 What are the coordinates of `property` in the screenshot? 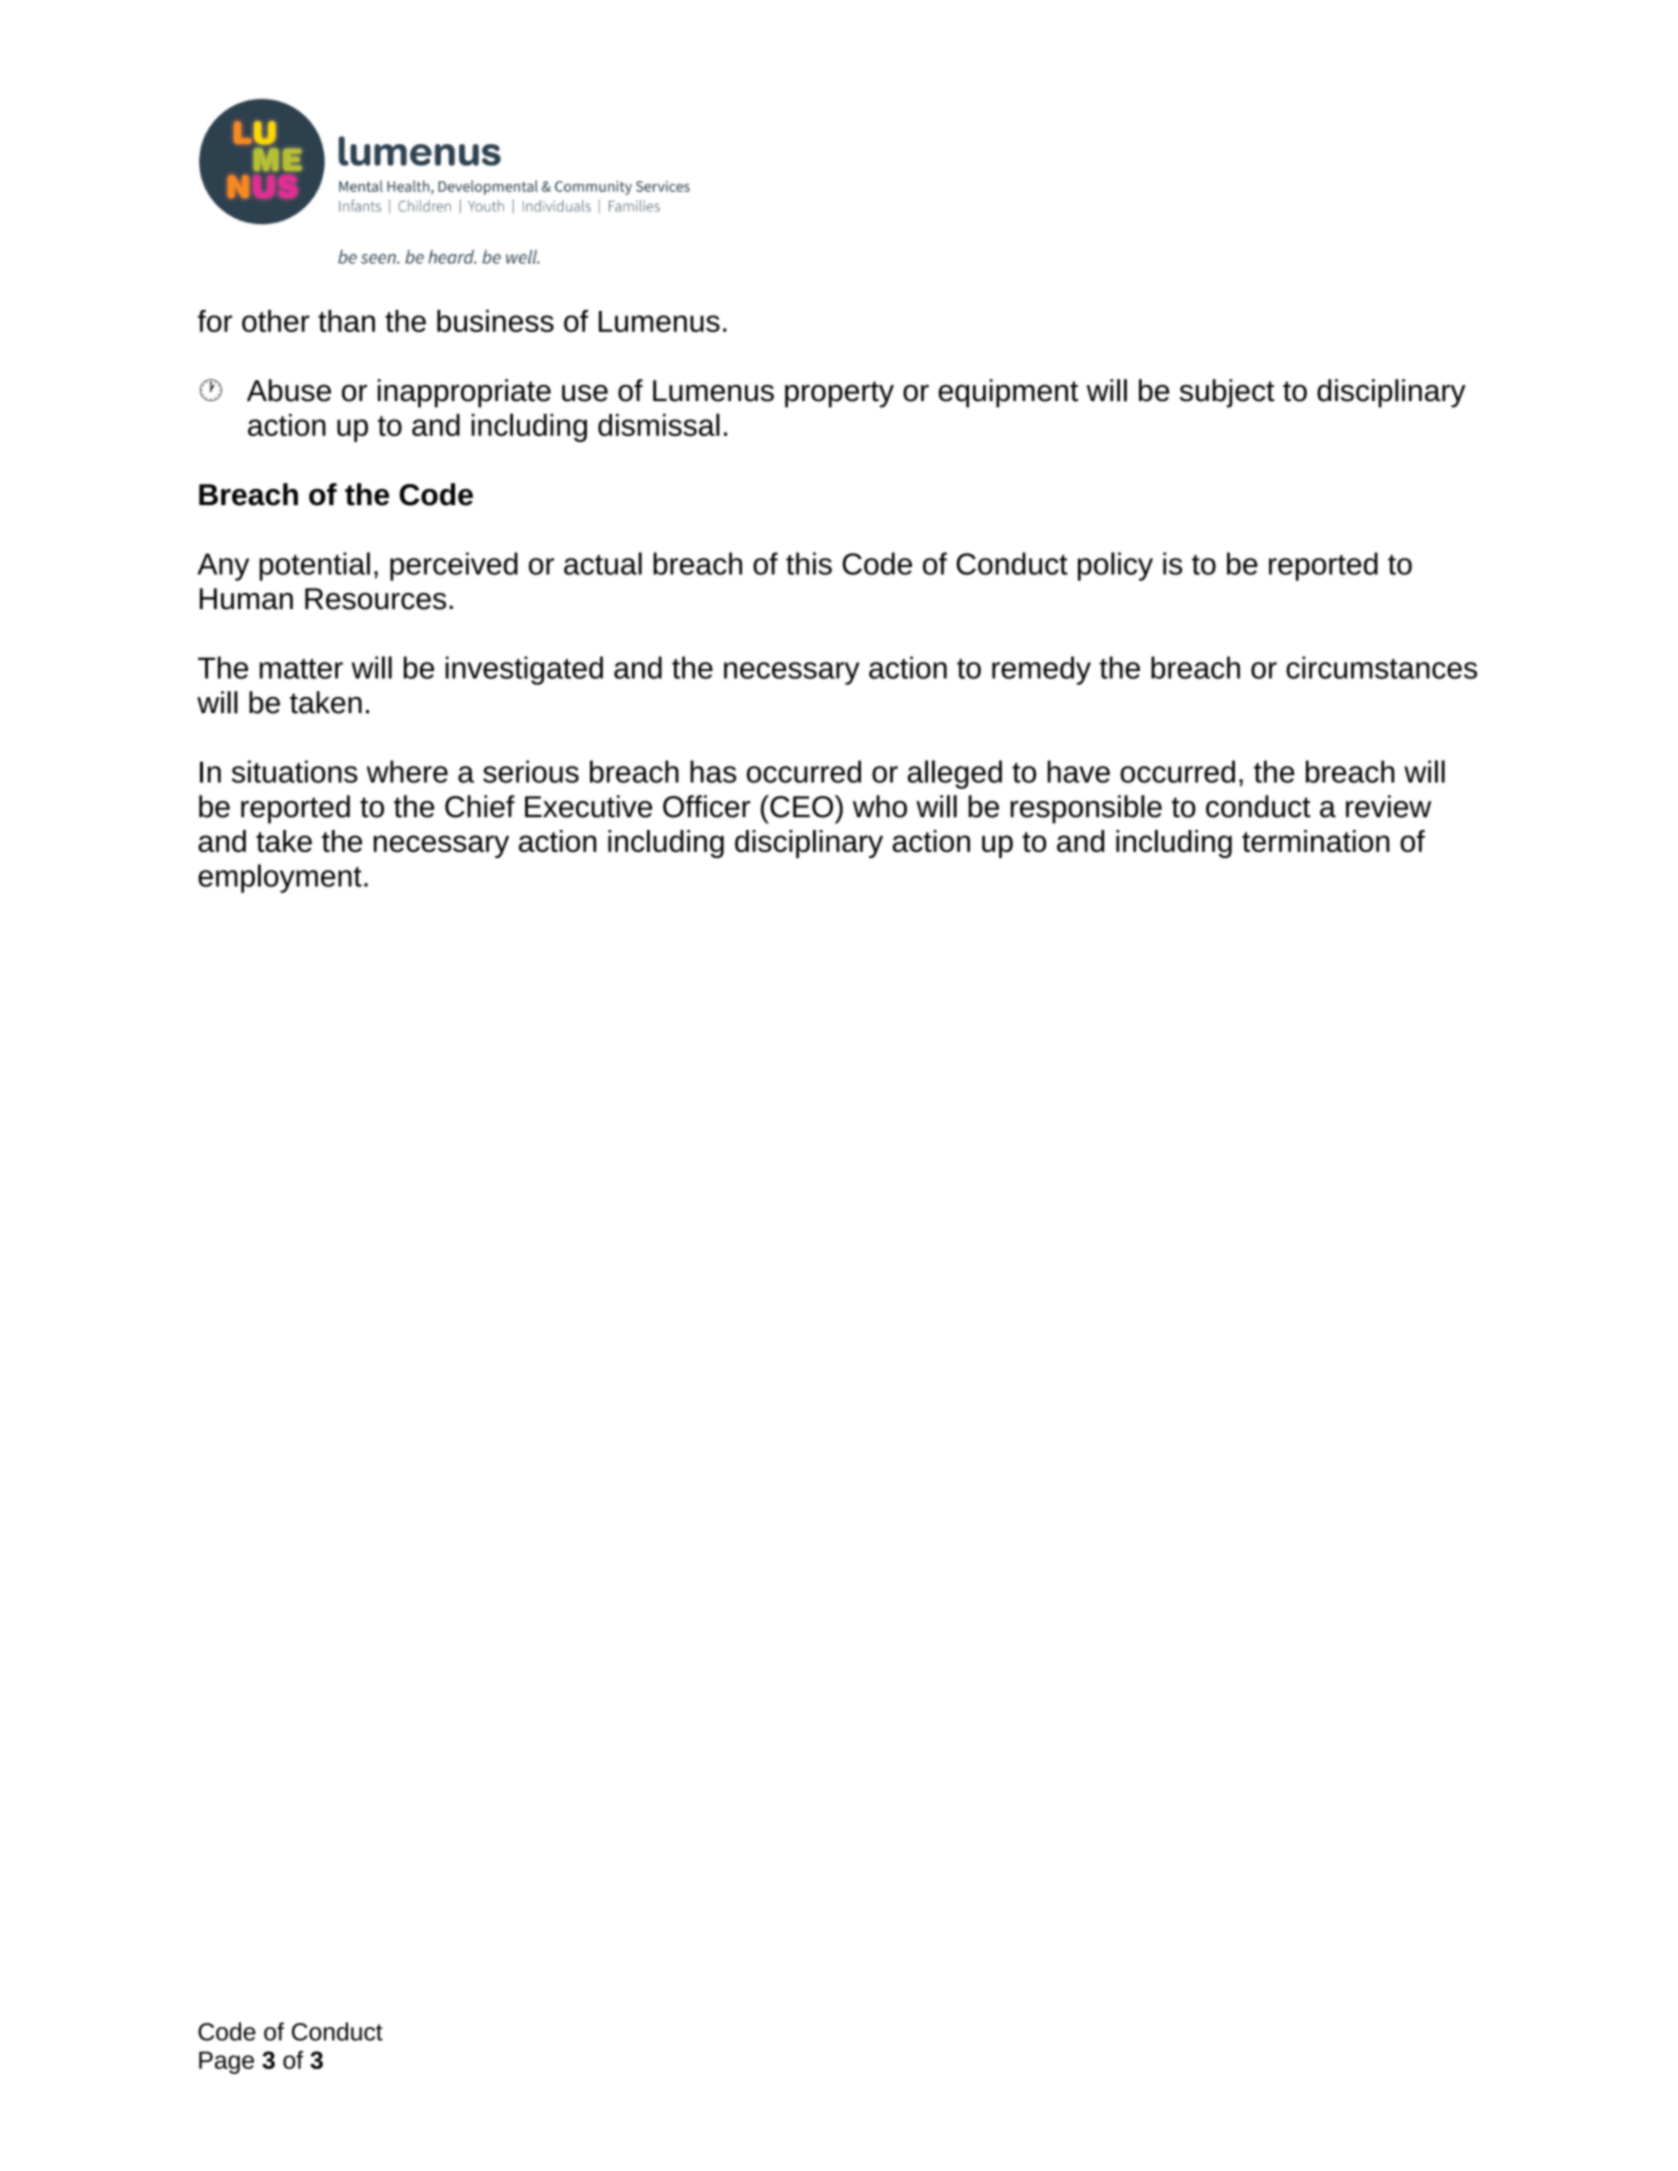 It's located at (839, 394).
